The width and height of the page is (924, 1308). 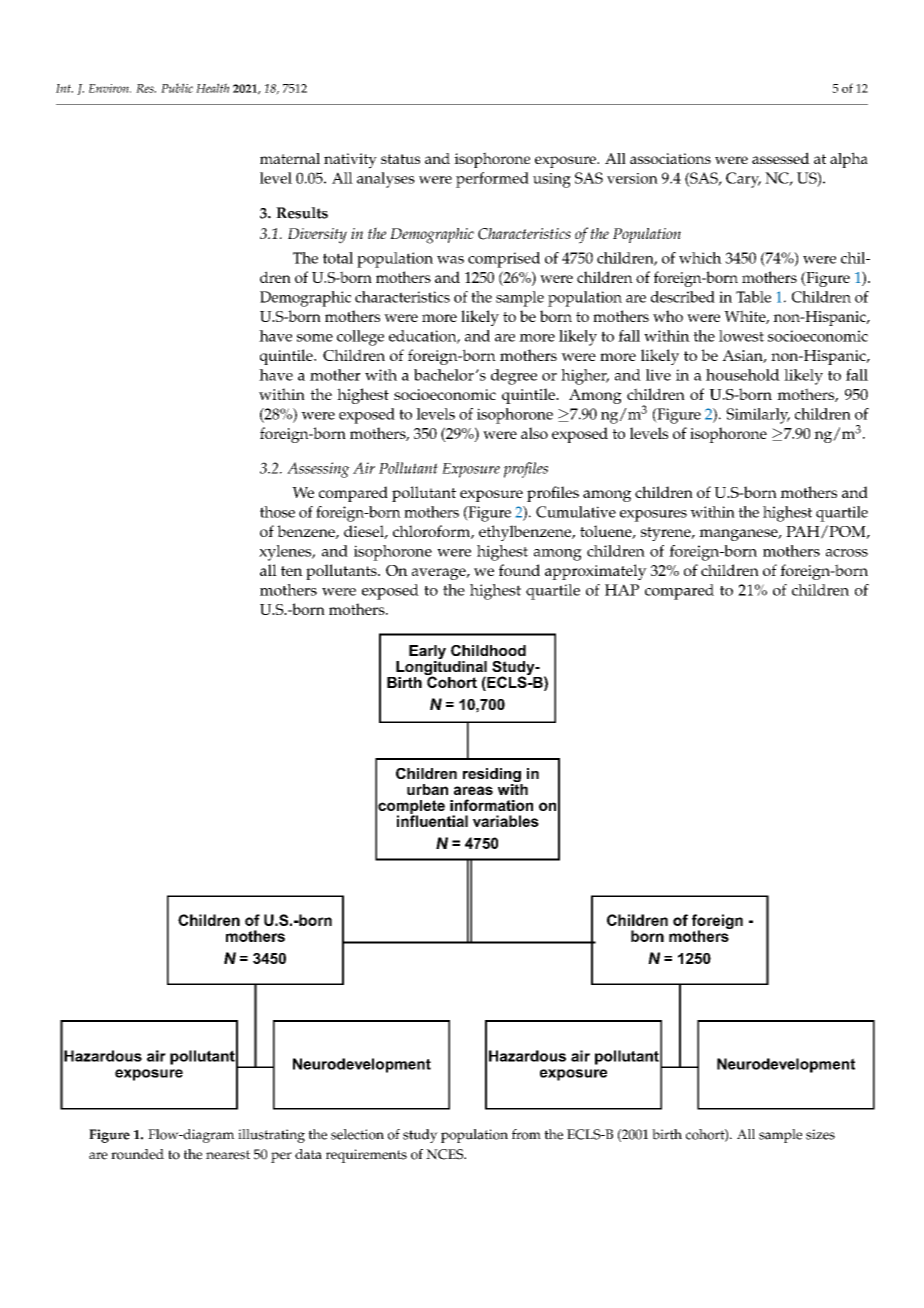 What do you see at coordinates (847, 553) in the page?
I see `across` at bounding box center [847, 553].
